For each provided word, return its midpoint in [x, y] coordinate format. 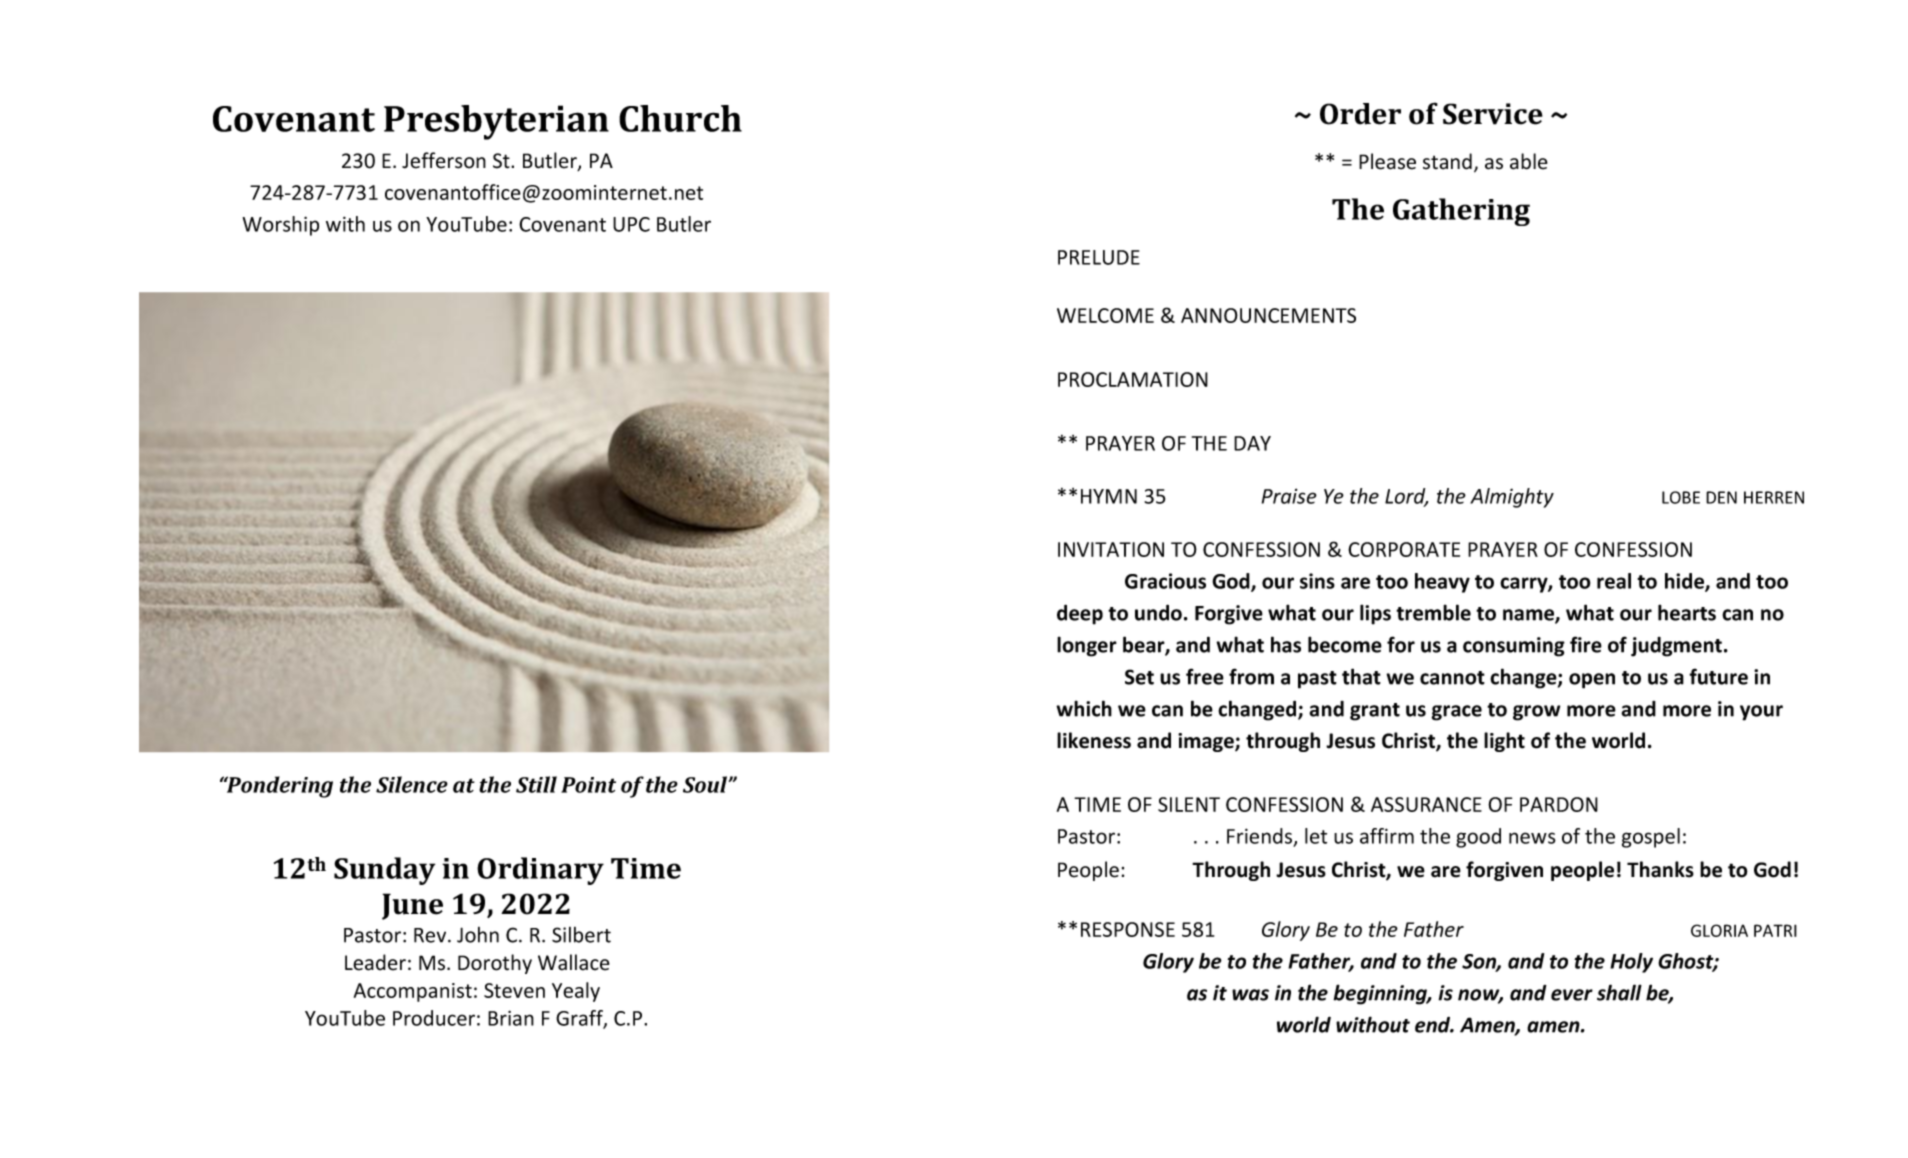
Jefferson [444, 160]
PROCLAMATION [1133, 379]
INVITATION [1111, 549]
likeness [1094, 740]
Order [1360, 114]
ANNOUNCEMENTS [1268, 315]
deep [1080, 614]
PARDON [1559, 804]
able [1529, 161]
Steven [514, 990]
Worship [281, 226]
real [1614, 581]
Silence [412, 784]
